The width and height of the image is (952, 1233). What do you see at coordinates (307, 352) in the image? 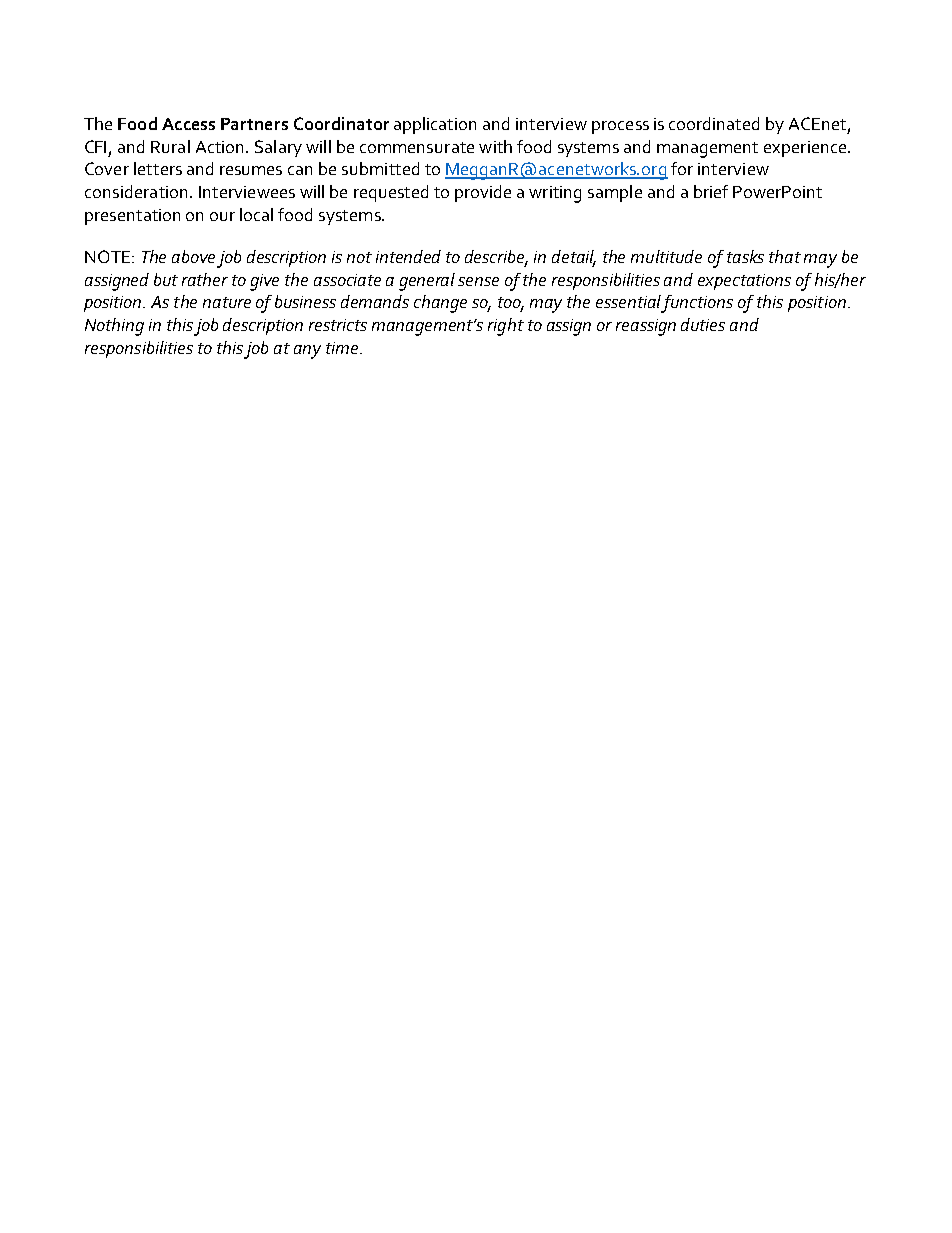
I see `any` at bounding box center [307, 352].
